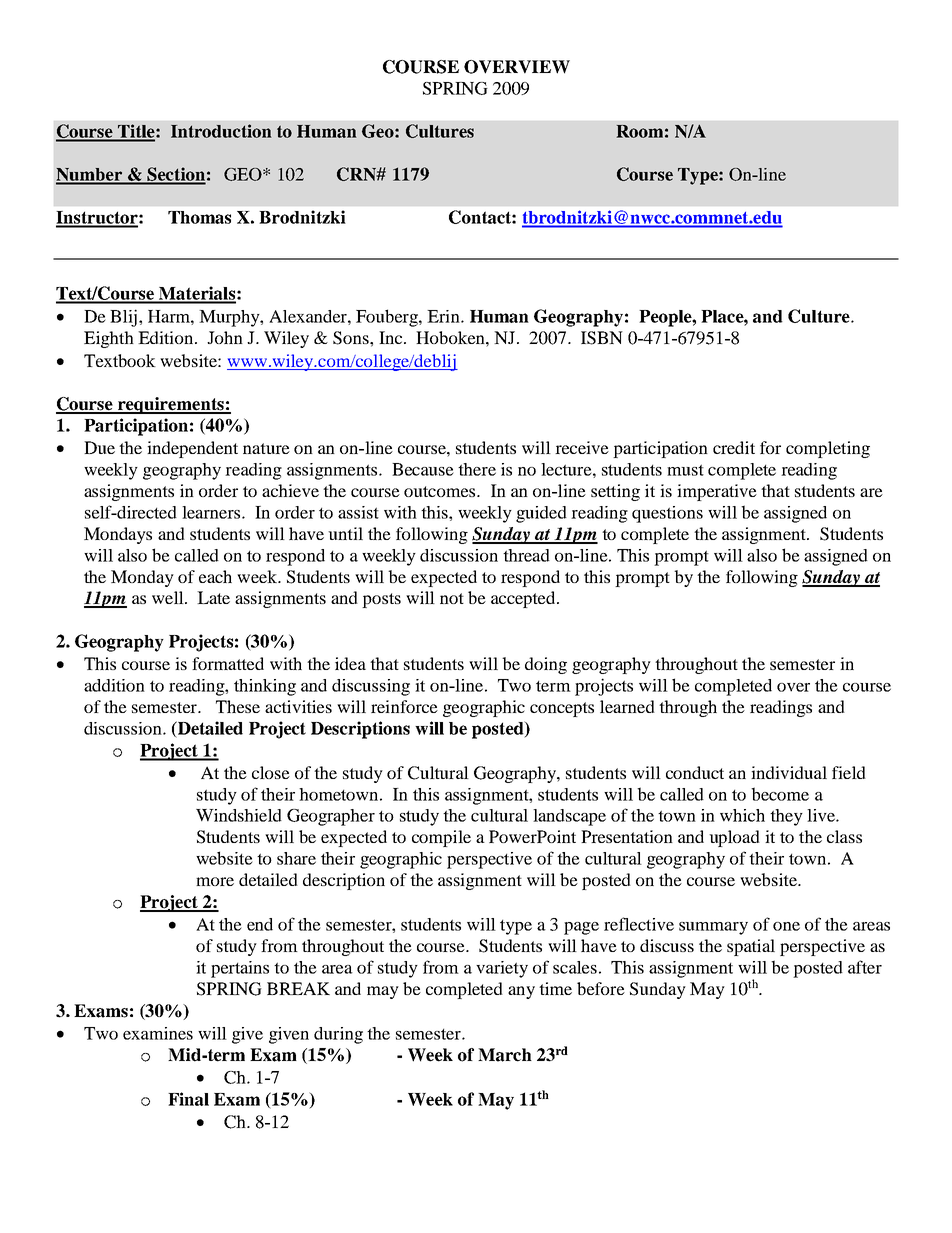 Image resolution: width=952 pixels, height=1233 pixels. Describe the element at coordinates (192, 449) in the document. I see `independent` at that location.
